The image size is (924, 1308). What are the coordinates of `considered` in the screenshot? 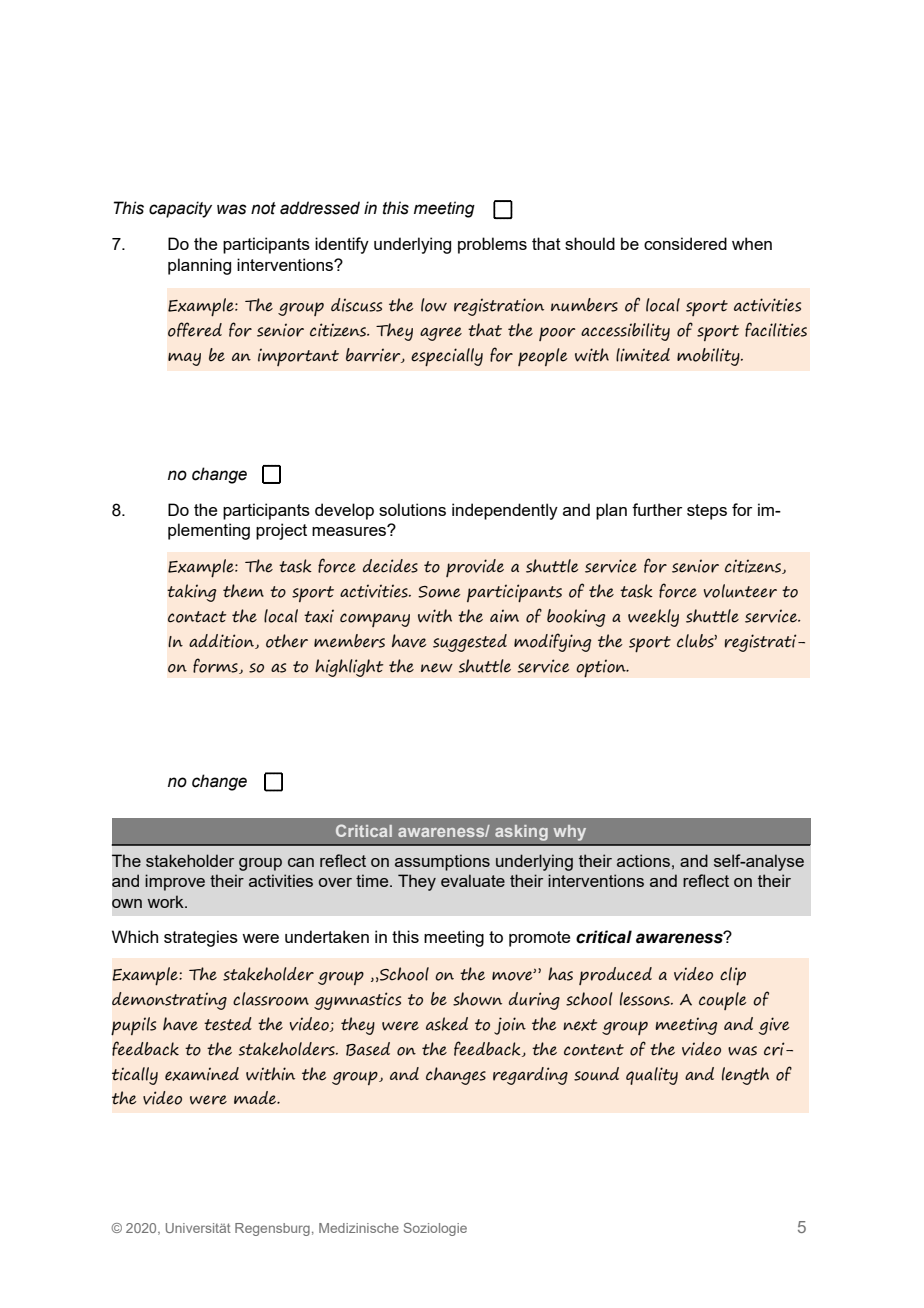 It's located at (685, 243).
